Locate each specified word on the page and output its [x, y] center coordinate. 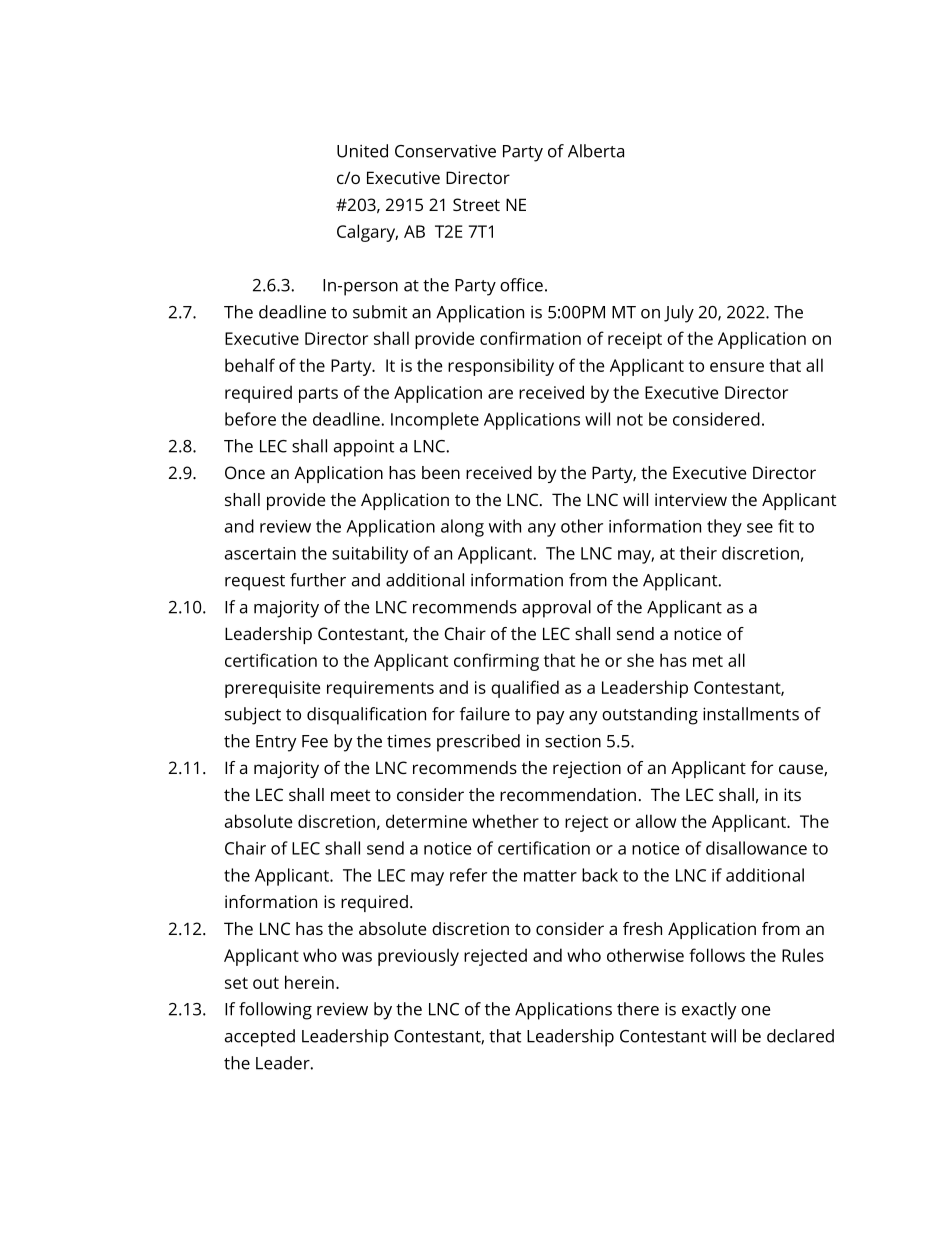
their [698, 553]
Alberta [596, 151]
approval [556, 609]
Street [476, 204]
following [275, 1011]
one [756, 1011]
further [318, 580]
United [362, 151]
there [638, 1009]
